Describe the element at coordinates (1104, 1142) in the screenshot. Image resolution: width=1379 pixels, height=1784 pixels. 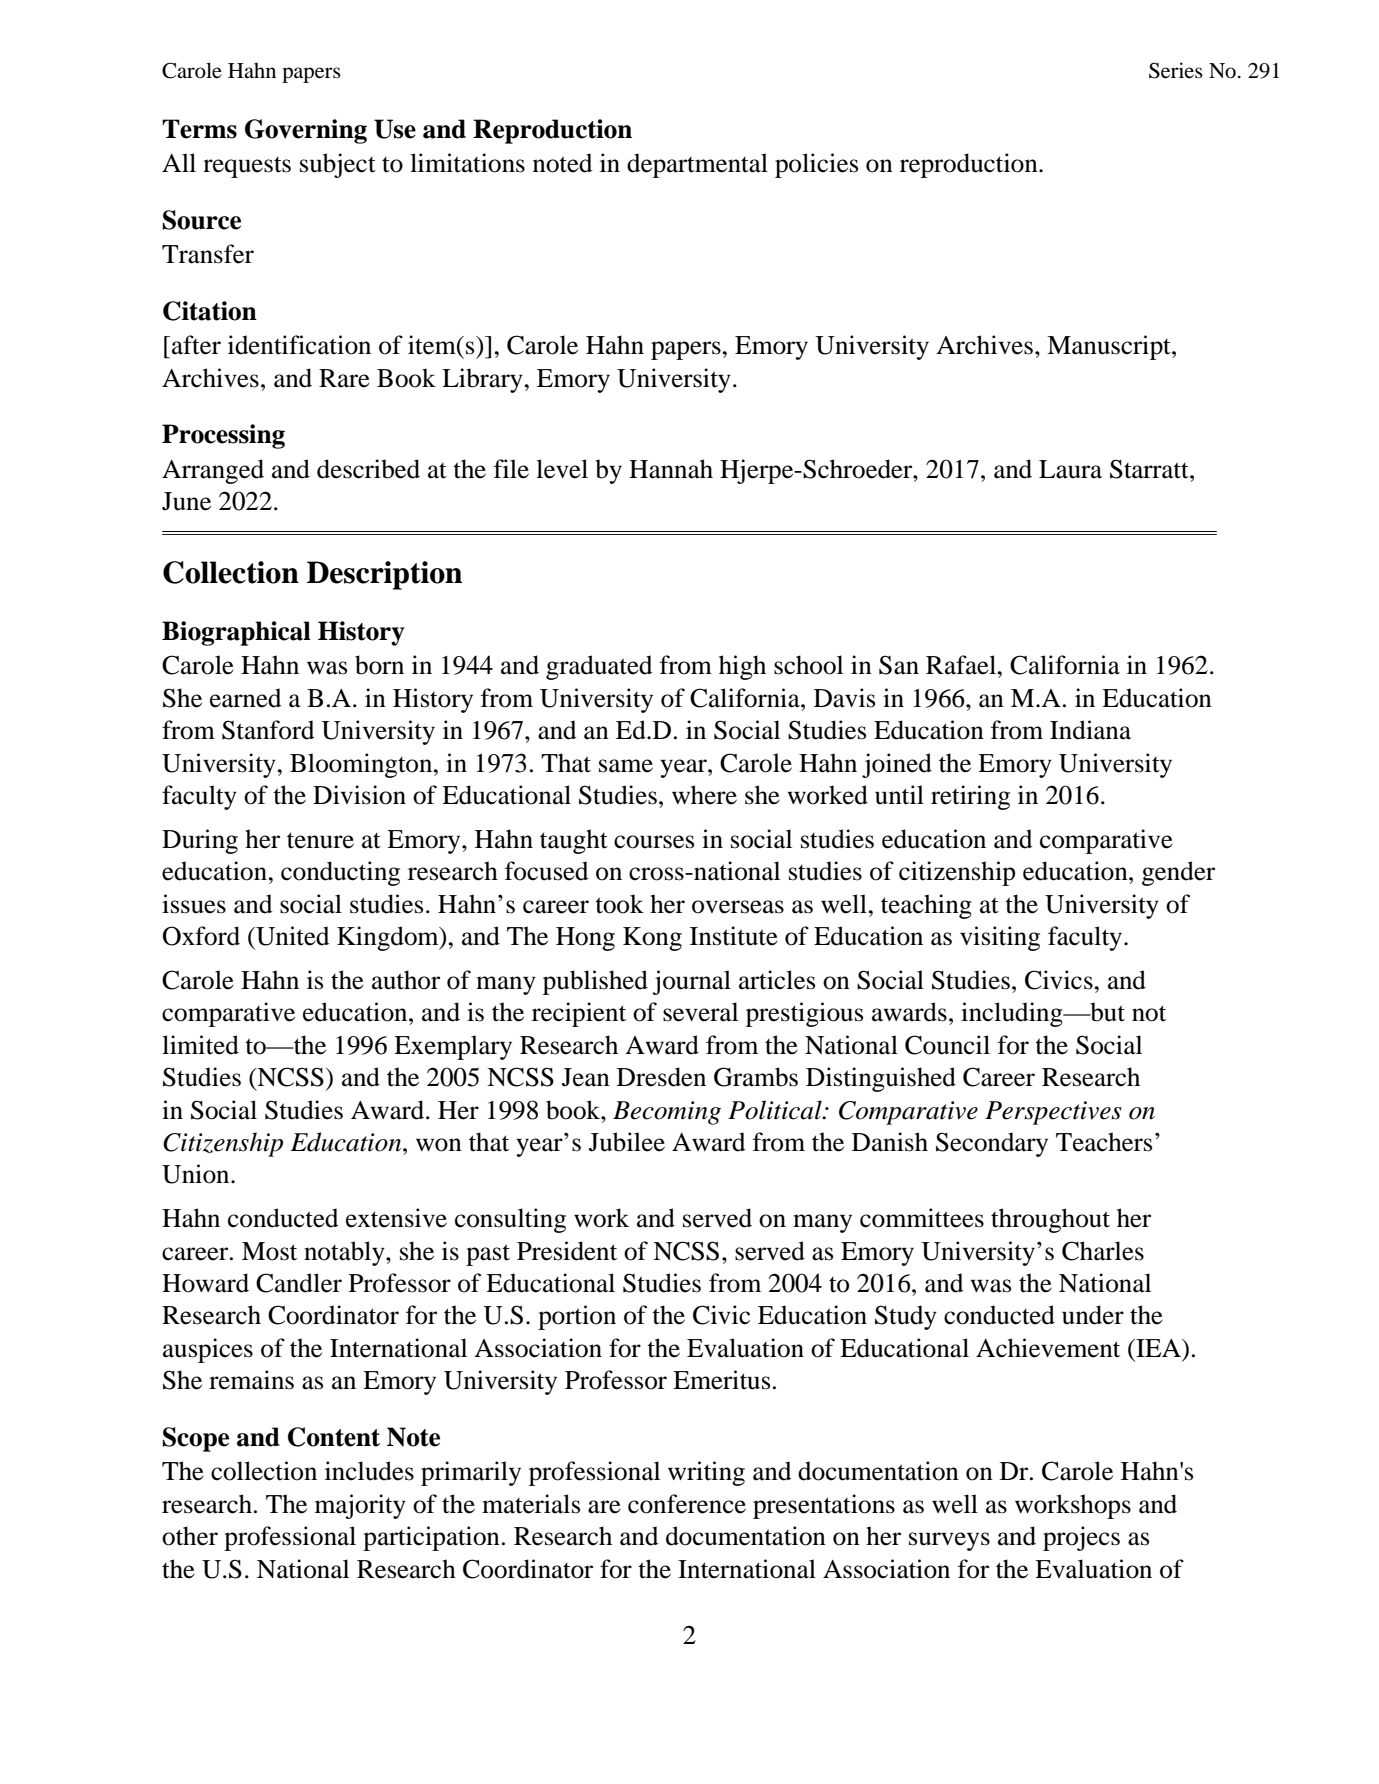
I see `Teachers` at that location.
